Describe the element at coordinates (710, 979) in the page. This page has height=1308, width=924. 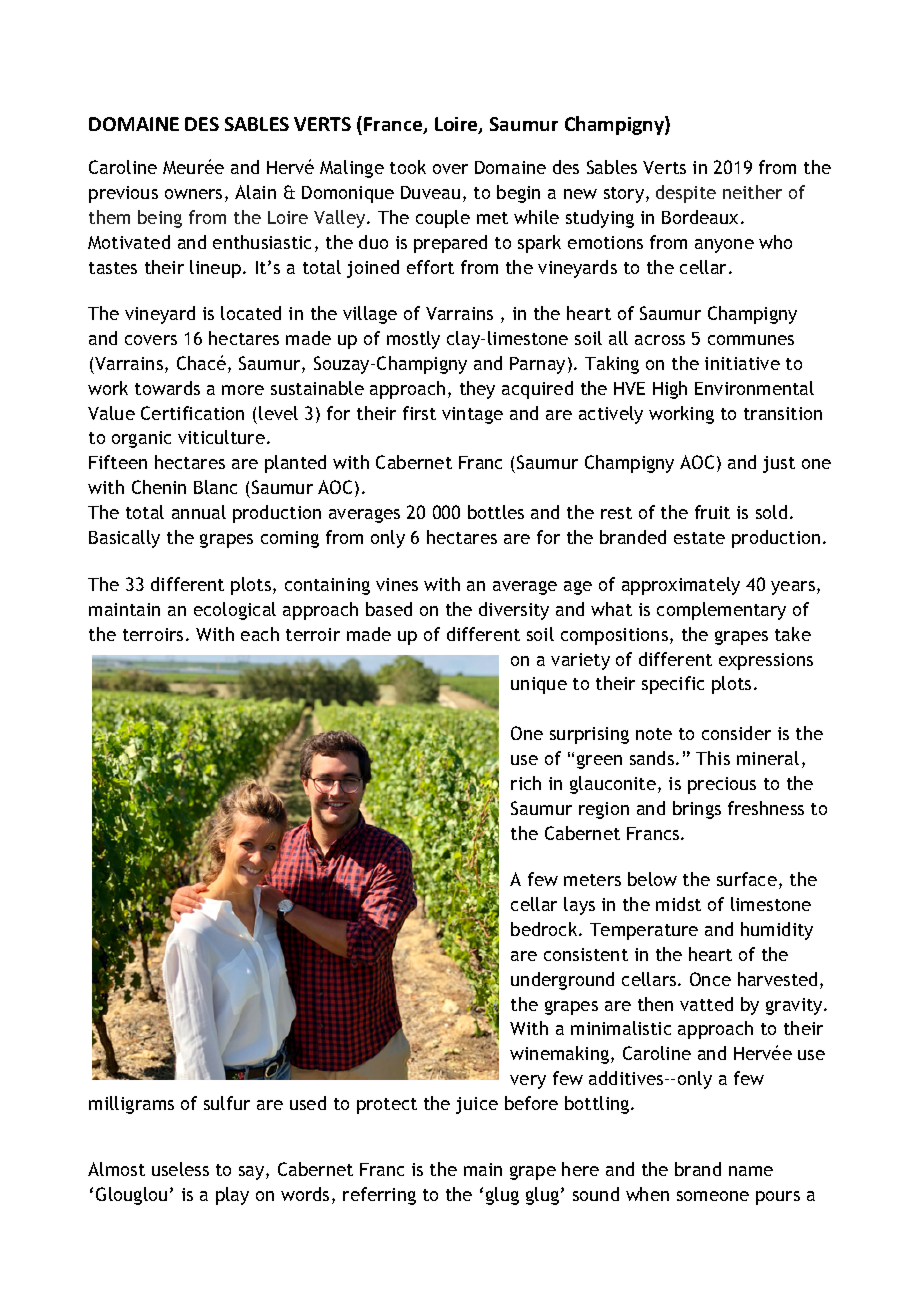
I see `Once` at that location.
